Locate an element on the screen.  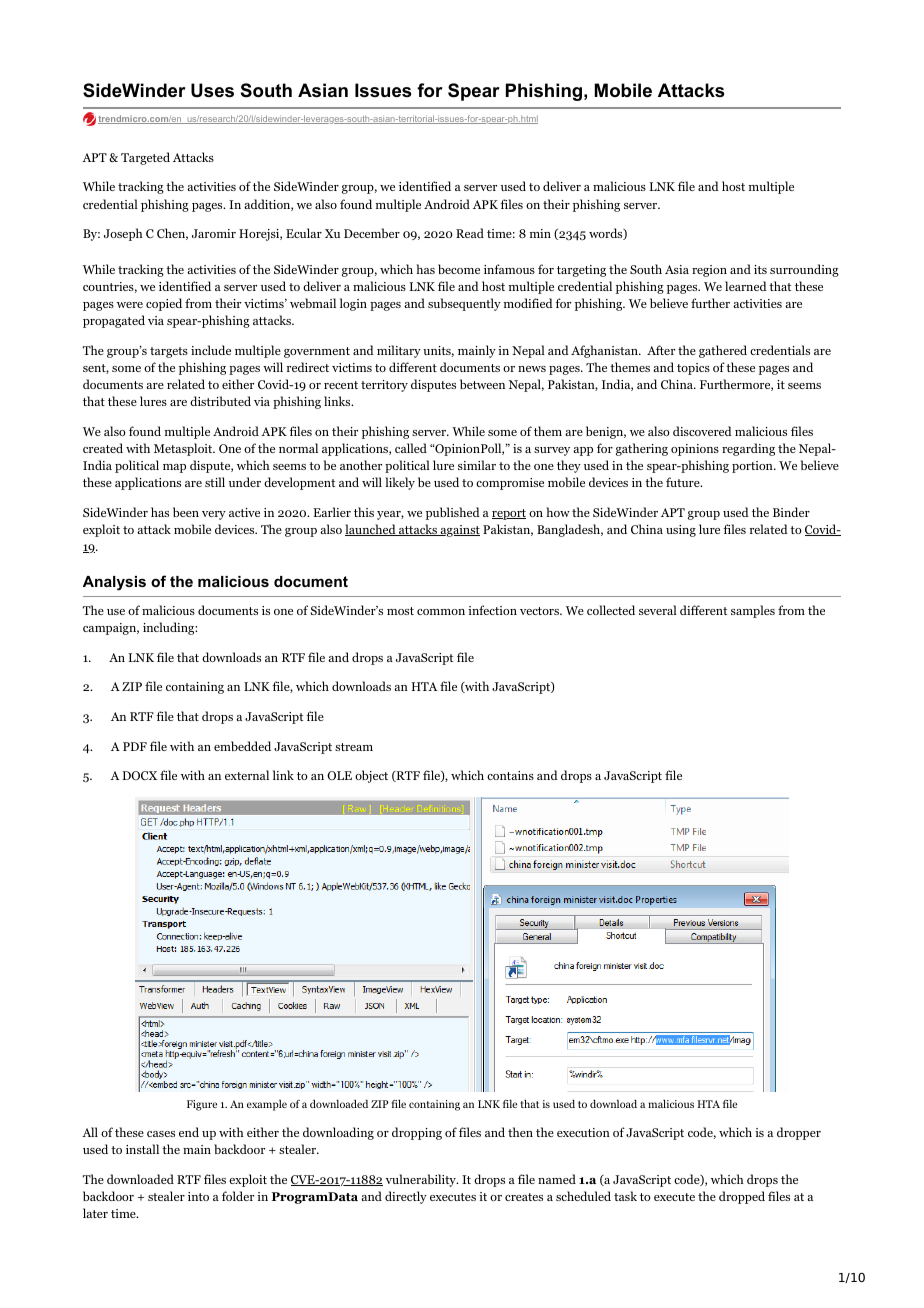
into is located at coordinates (198, 1196).
